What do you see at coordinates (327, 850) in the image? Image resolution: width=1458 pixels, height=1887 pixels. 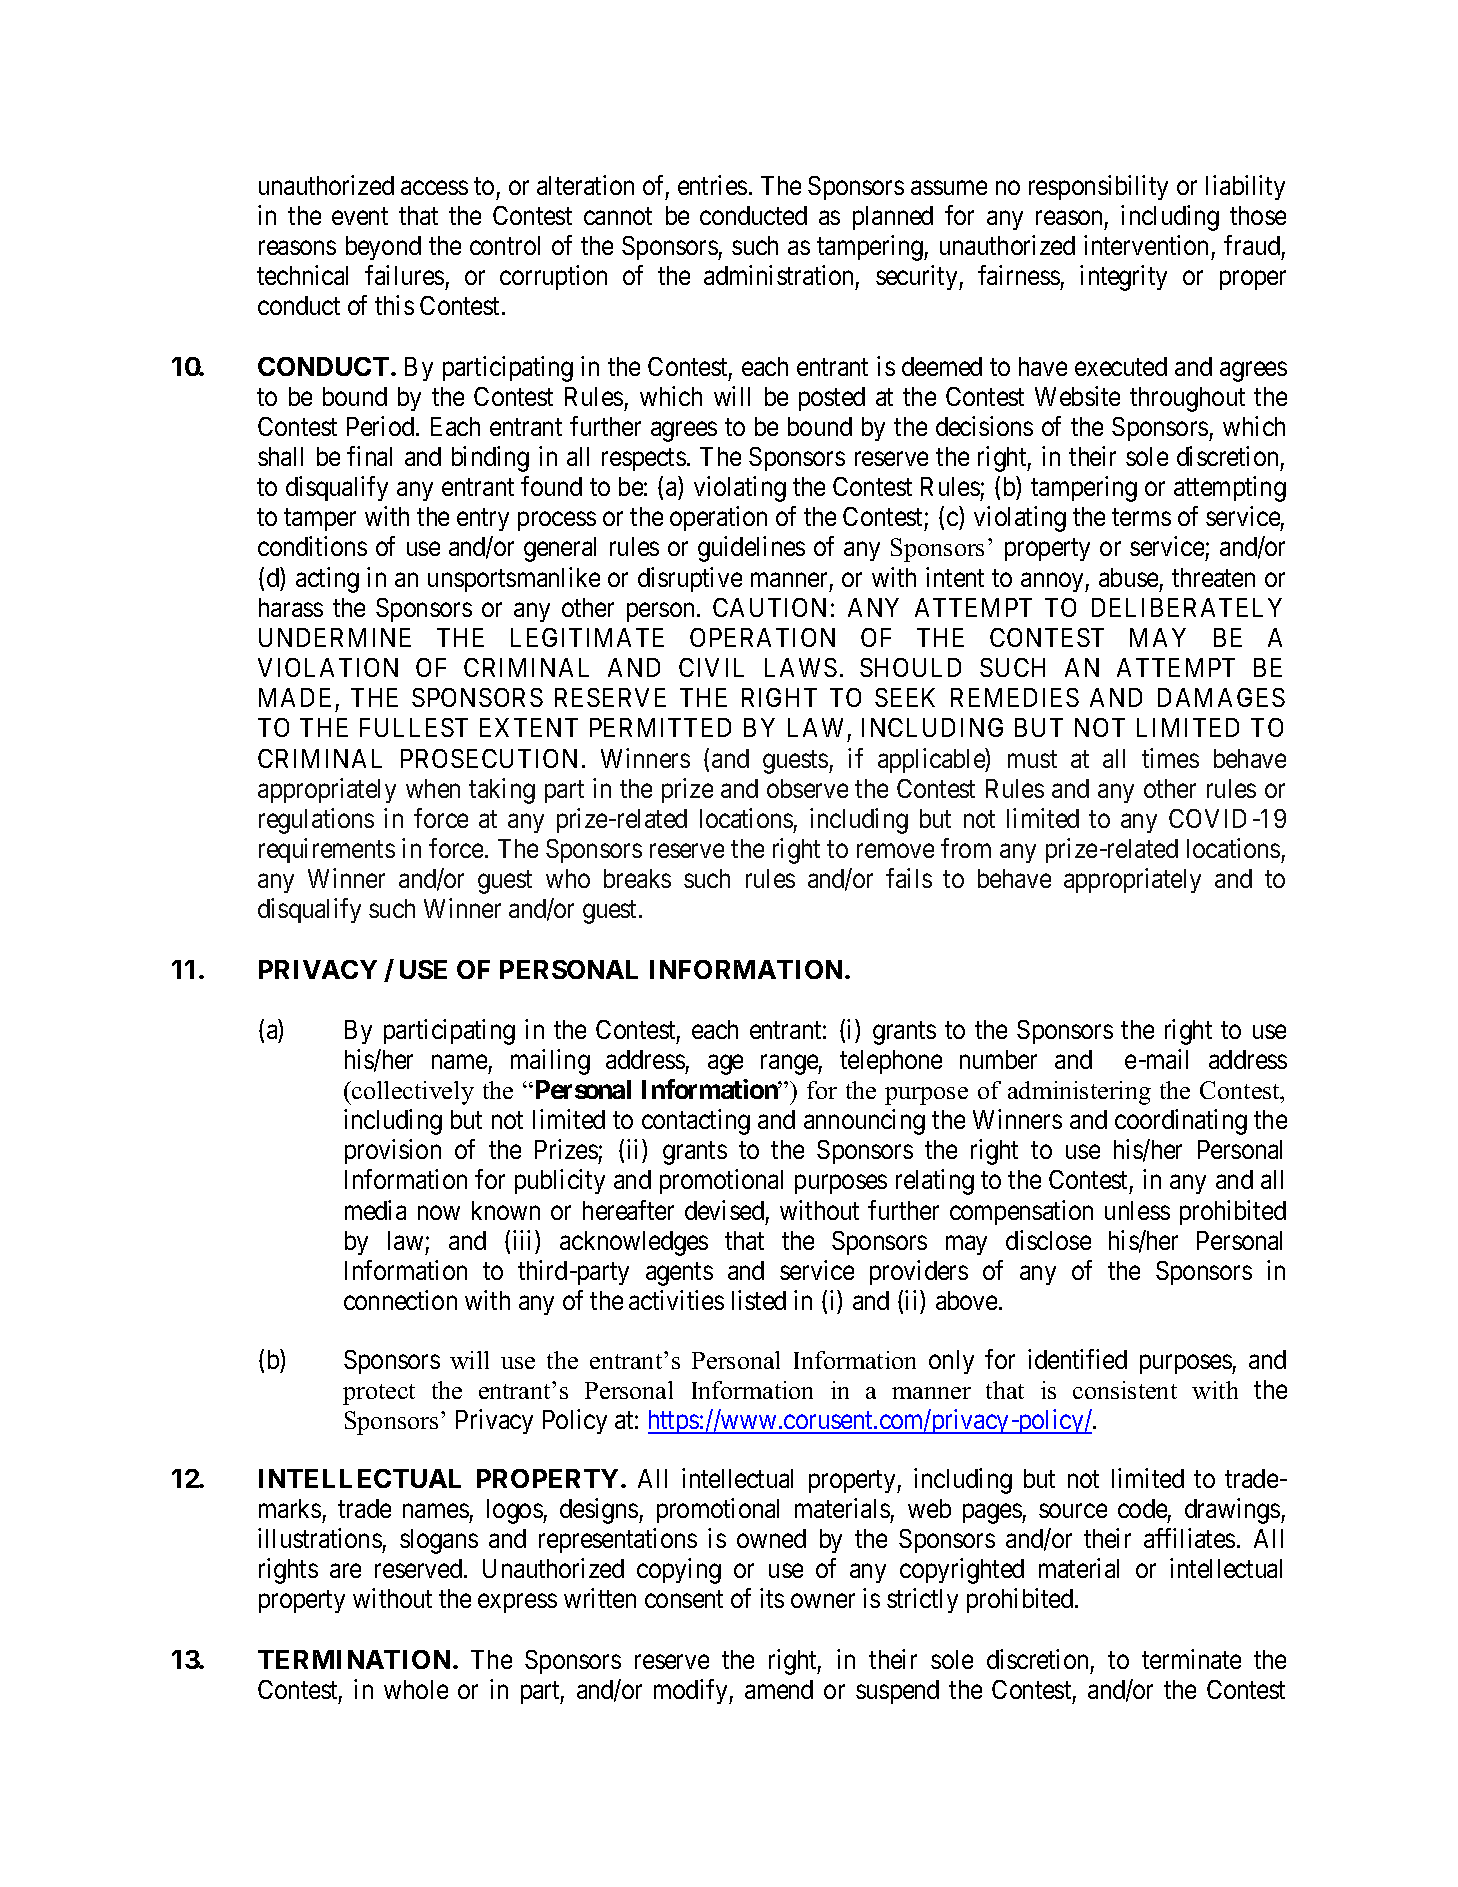 I see `requirements` at bounding box center [327, 850].
